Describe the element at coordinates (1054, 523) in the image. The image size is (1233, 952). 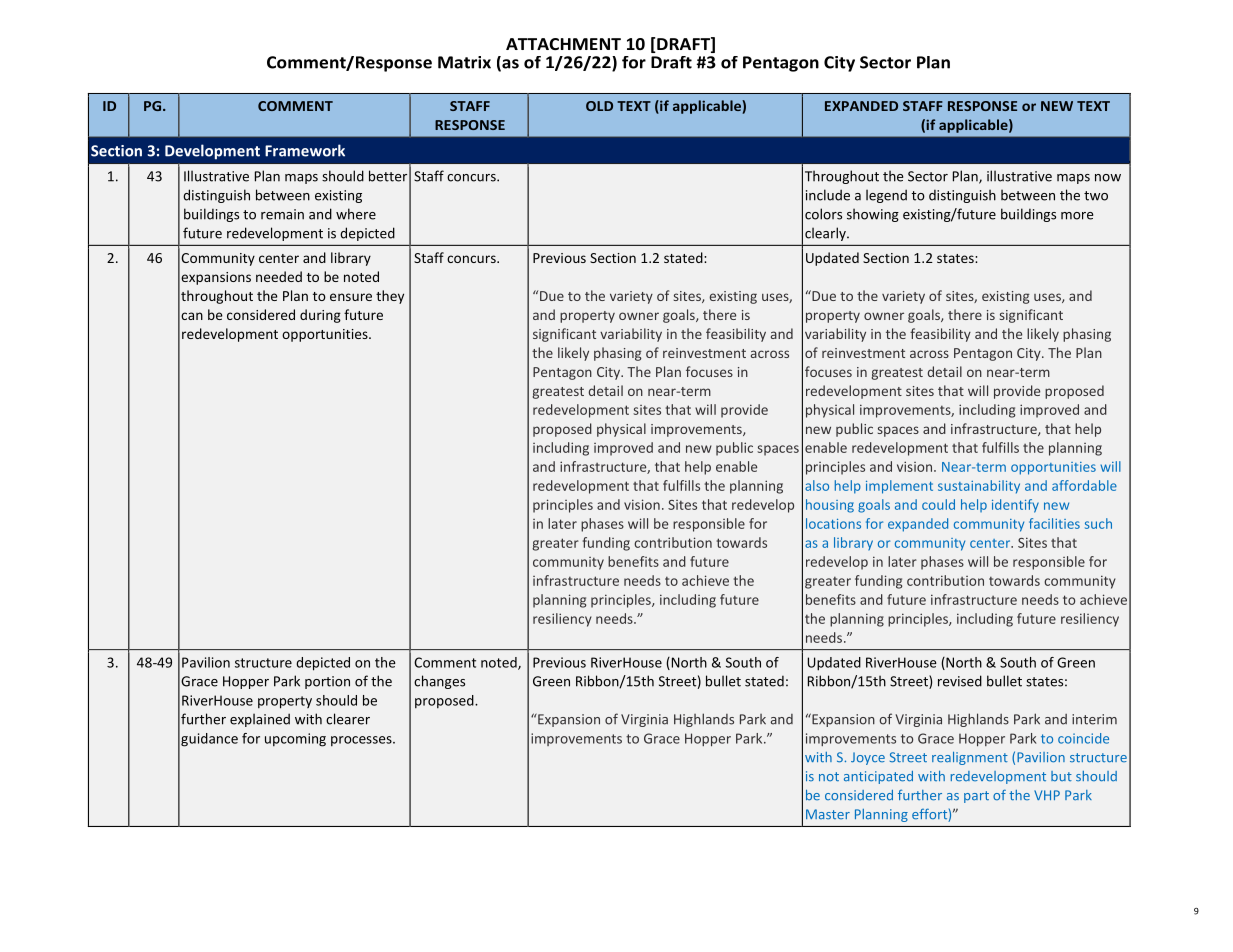
I see `facilities` at that location.
